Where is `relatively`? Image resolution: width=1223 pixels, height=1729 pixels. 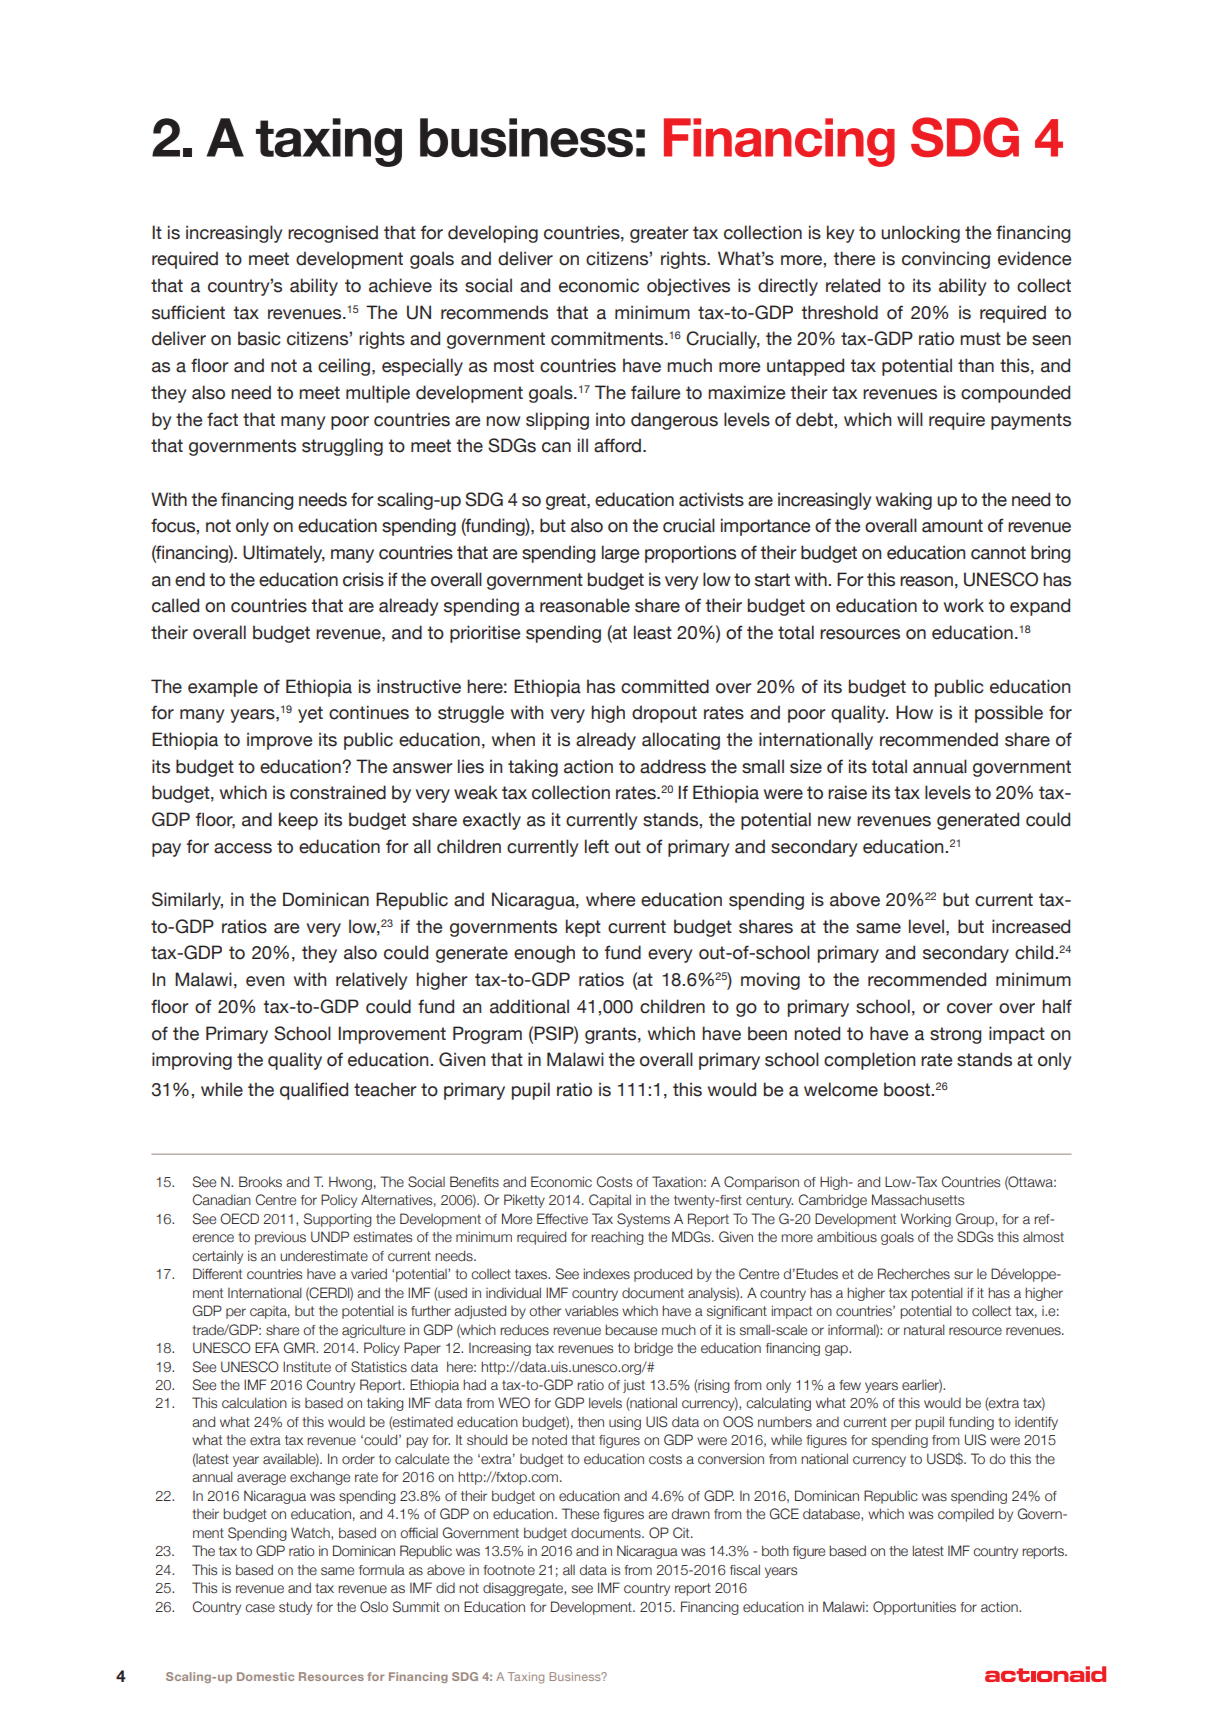
relatively is located at coordinates (371, 981).
